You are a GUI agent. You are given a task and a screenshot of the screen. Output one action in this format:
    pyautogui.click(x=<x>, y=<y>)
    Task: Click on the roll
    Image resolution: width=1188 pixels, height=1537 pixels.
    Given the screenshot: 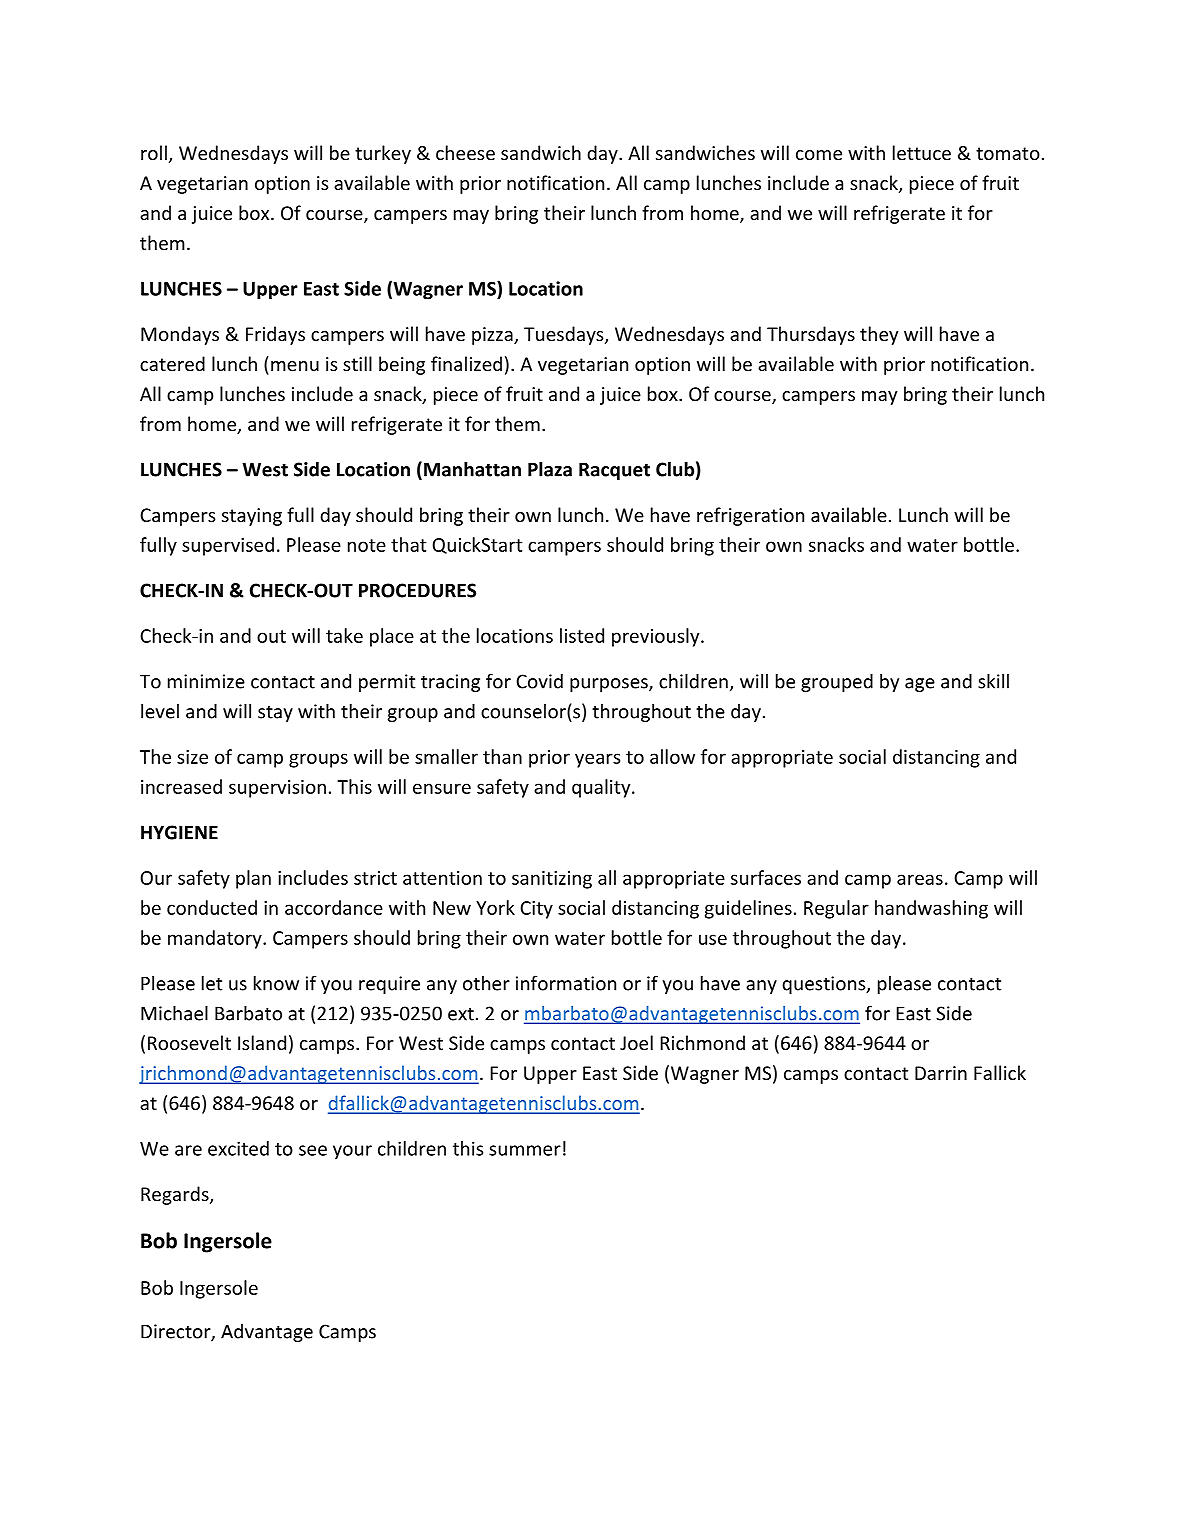 What is the action you would take?
    pyautogui.click(x=154, y=152)
